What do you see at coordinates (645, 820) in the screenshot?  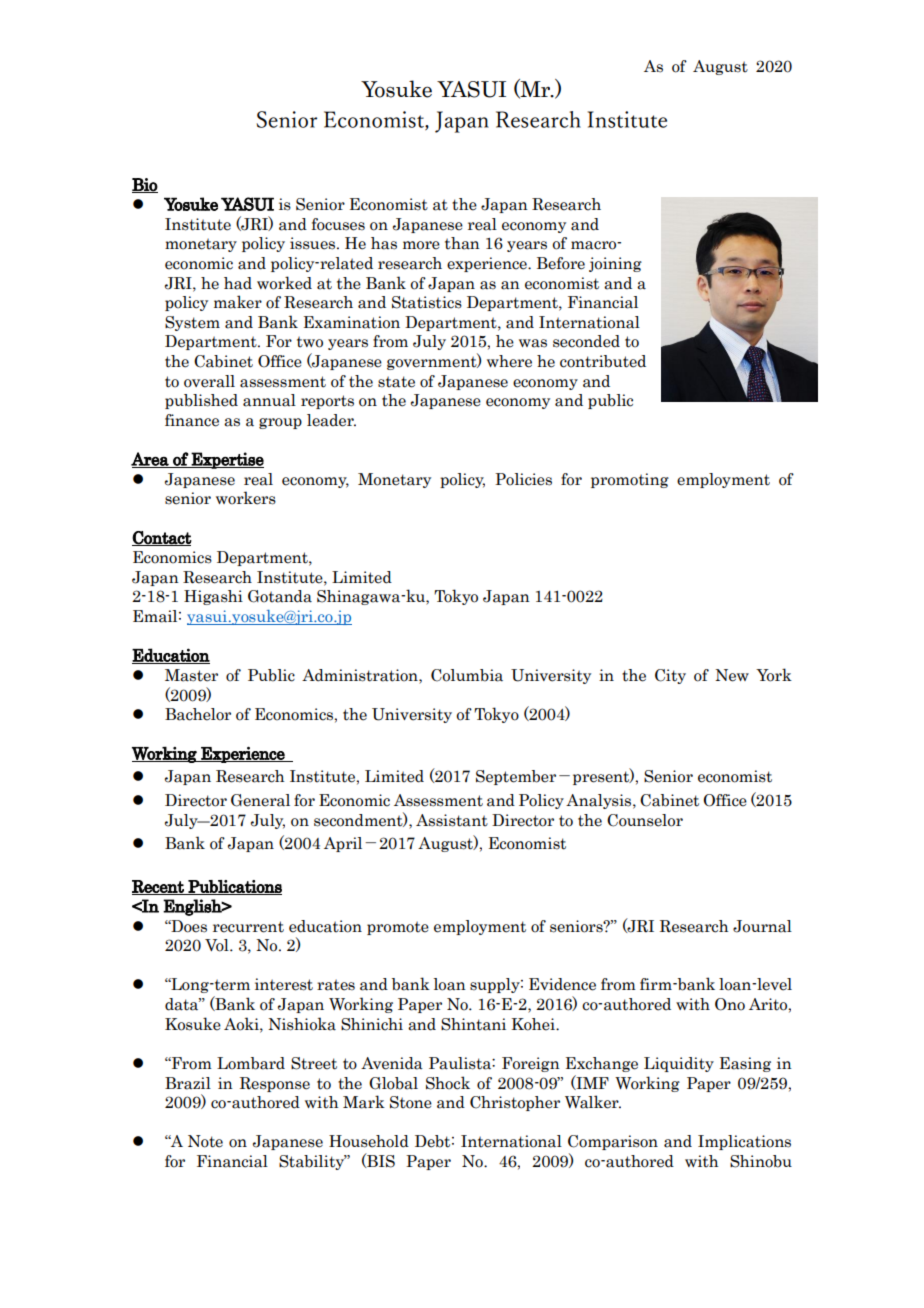 I see `Counselor` at bounding box center [645, 820].
